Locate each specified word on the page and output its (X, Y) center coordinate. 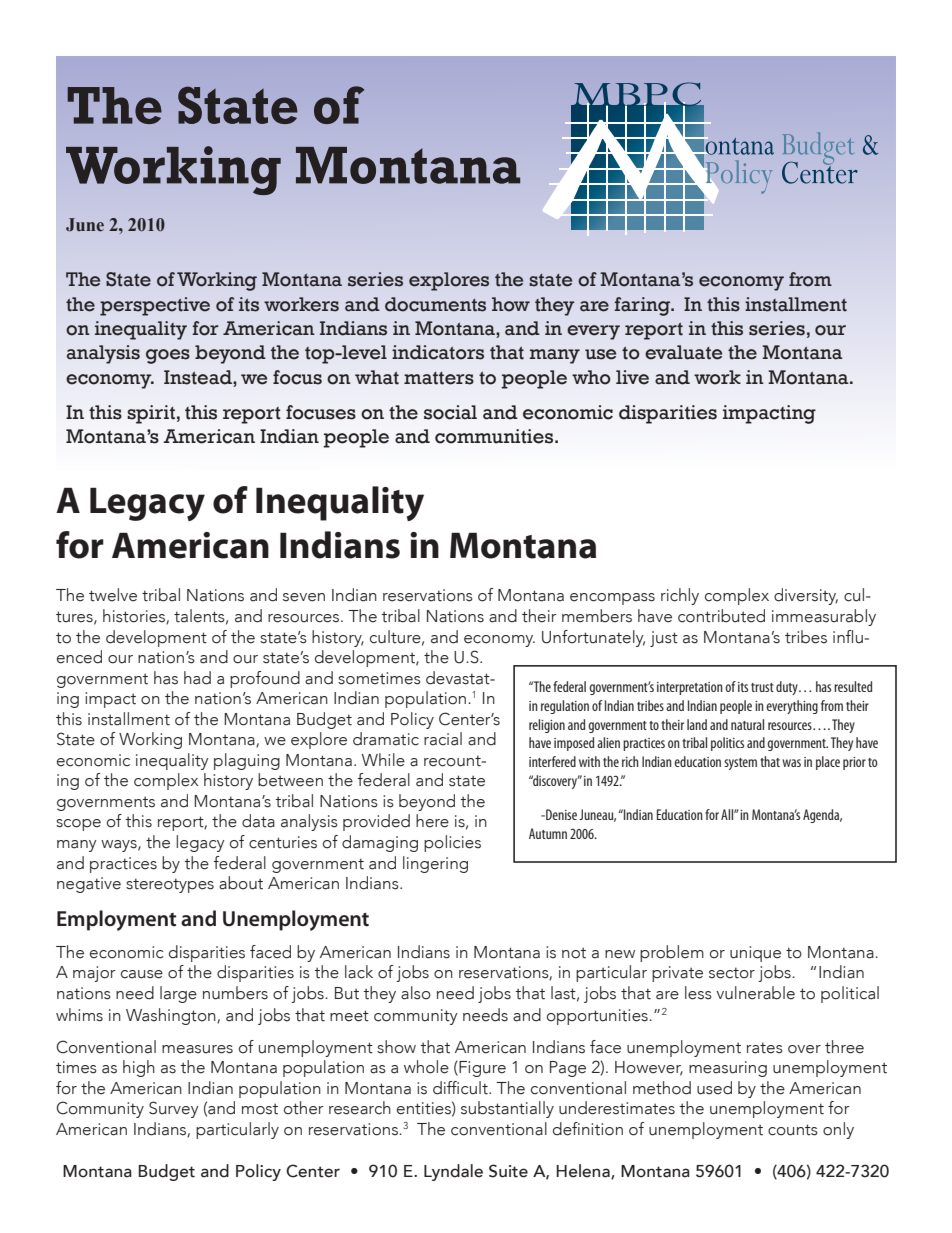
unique (755, 954)
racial (443, 739)
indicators (438, 352)
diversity (806, 596)
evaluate (683, 352)
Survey (174, 1109)
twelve (113, 595)
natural (747, 724)
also (416, 993)
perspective (155, 306)
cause (142, 974)
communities (495, 436)
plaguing (247, 761)
